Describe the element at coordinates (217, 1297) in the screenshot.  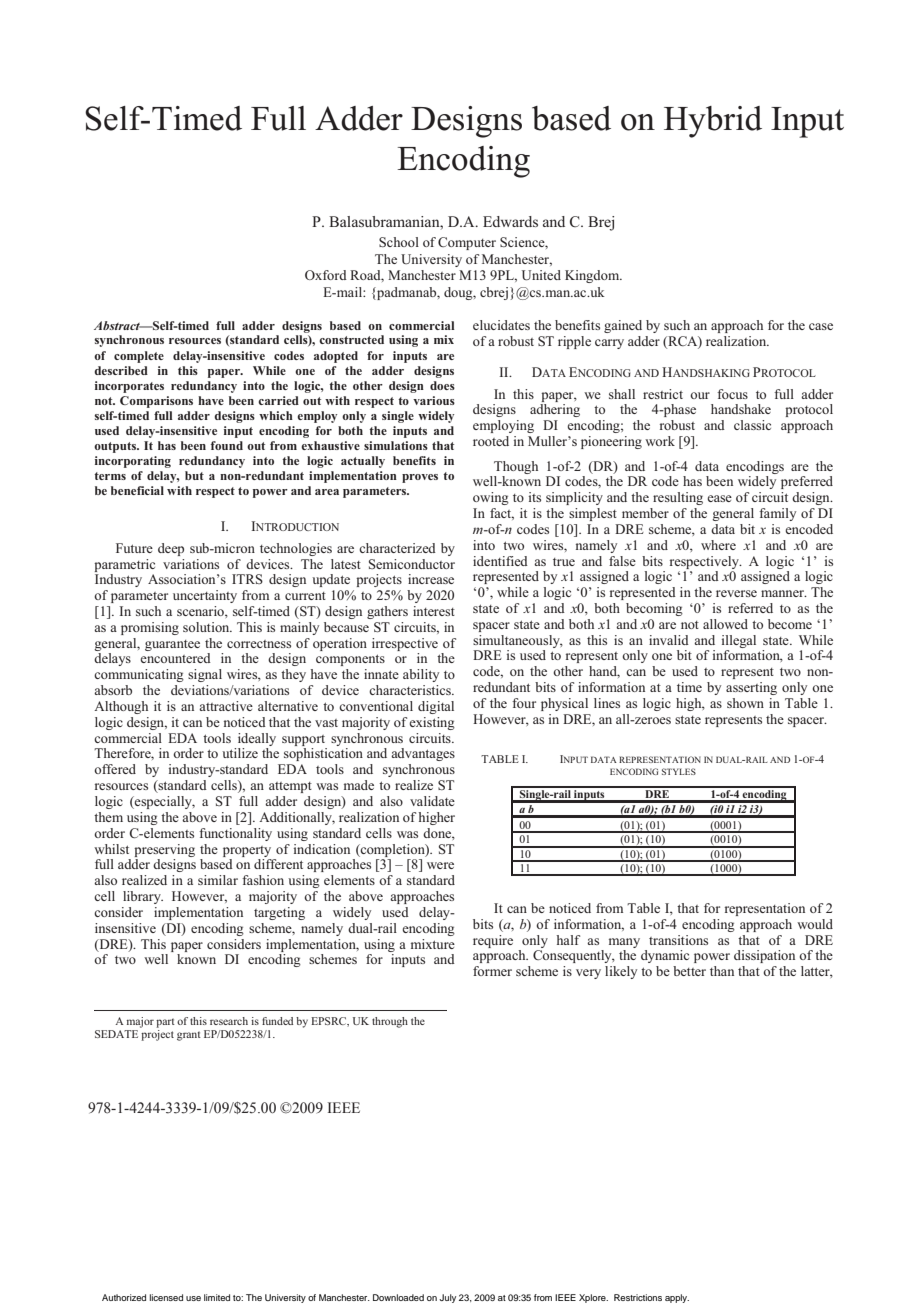
I see `limited` at that location.
